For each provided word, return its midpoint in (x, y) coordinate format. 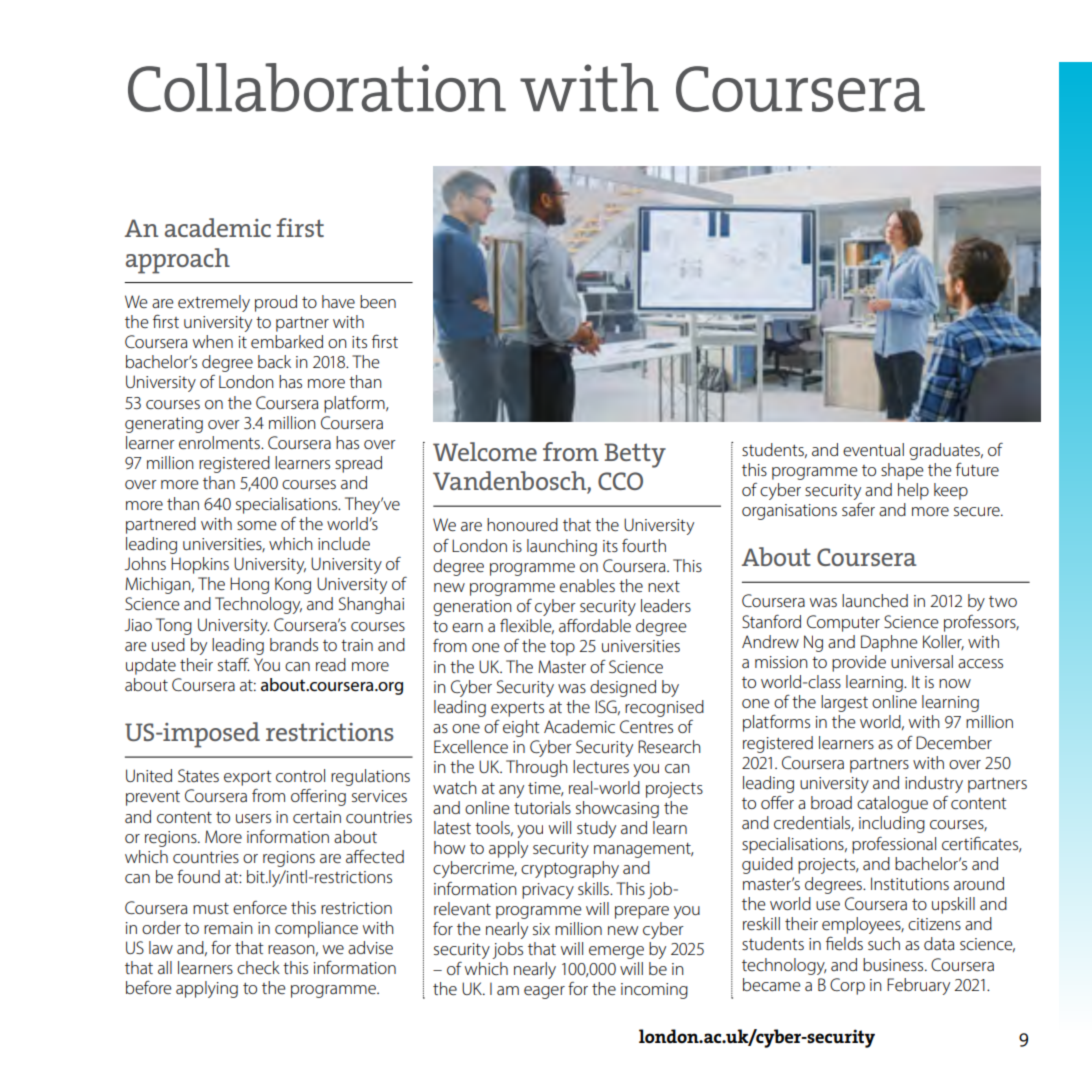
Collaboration (317, 87)
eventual (873, 449)
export (248, 778)
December (954, 742)
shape (902, 471)
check (258, 967)
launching (562, 547)
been (378, 301)
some (257, 525)
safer (858, 509)
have (338, 301)
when (213, 341)
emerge (616, 952)
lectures (601, 766)
